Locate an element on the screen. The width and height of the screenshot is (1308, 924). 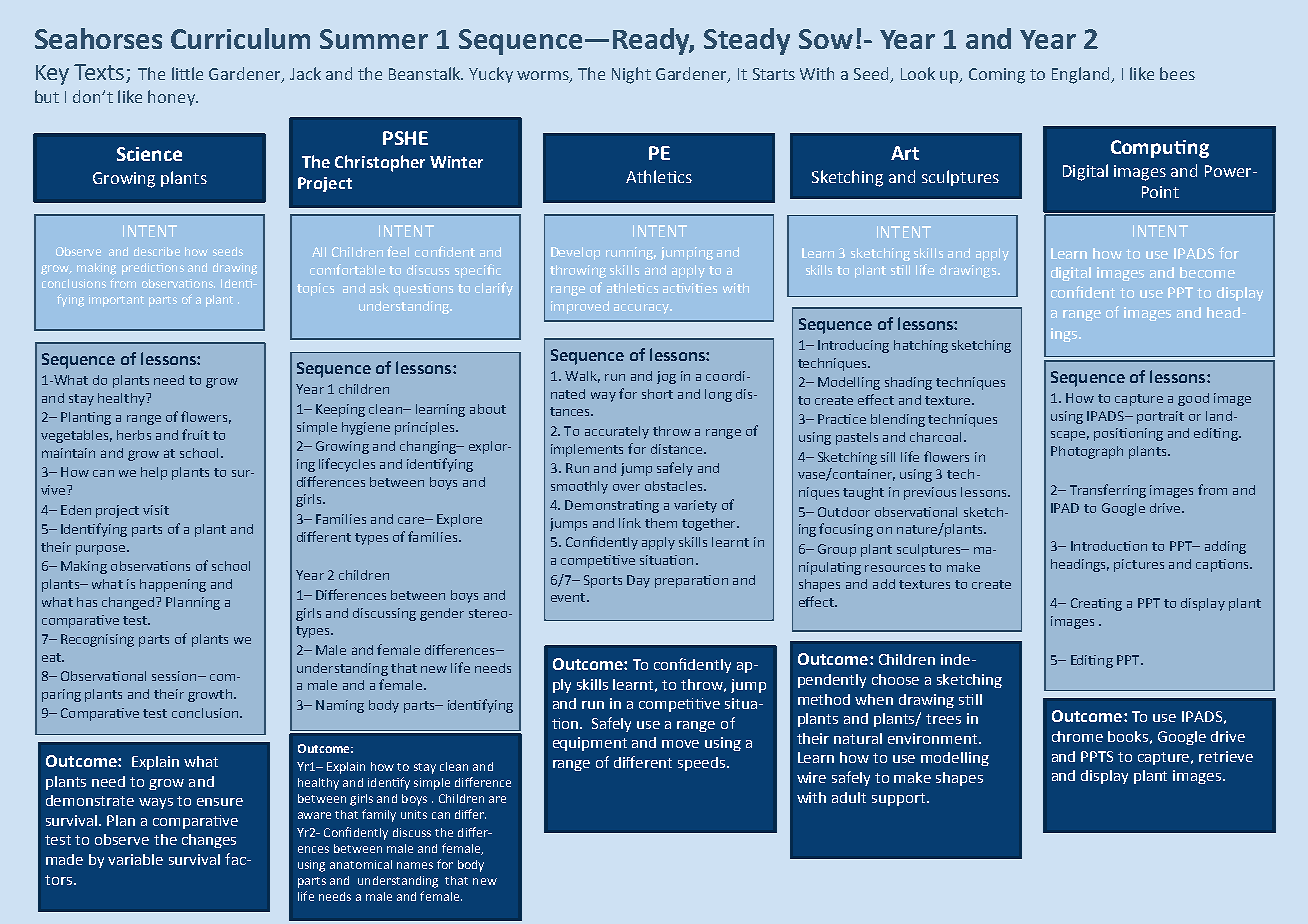
become is located at coordinates (1207, 272).
